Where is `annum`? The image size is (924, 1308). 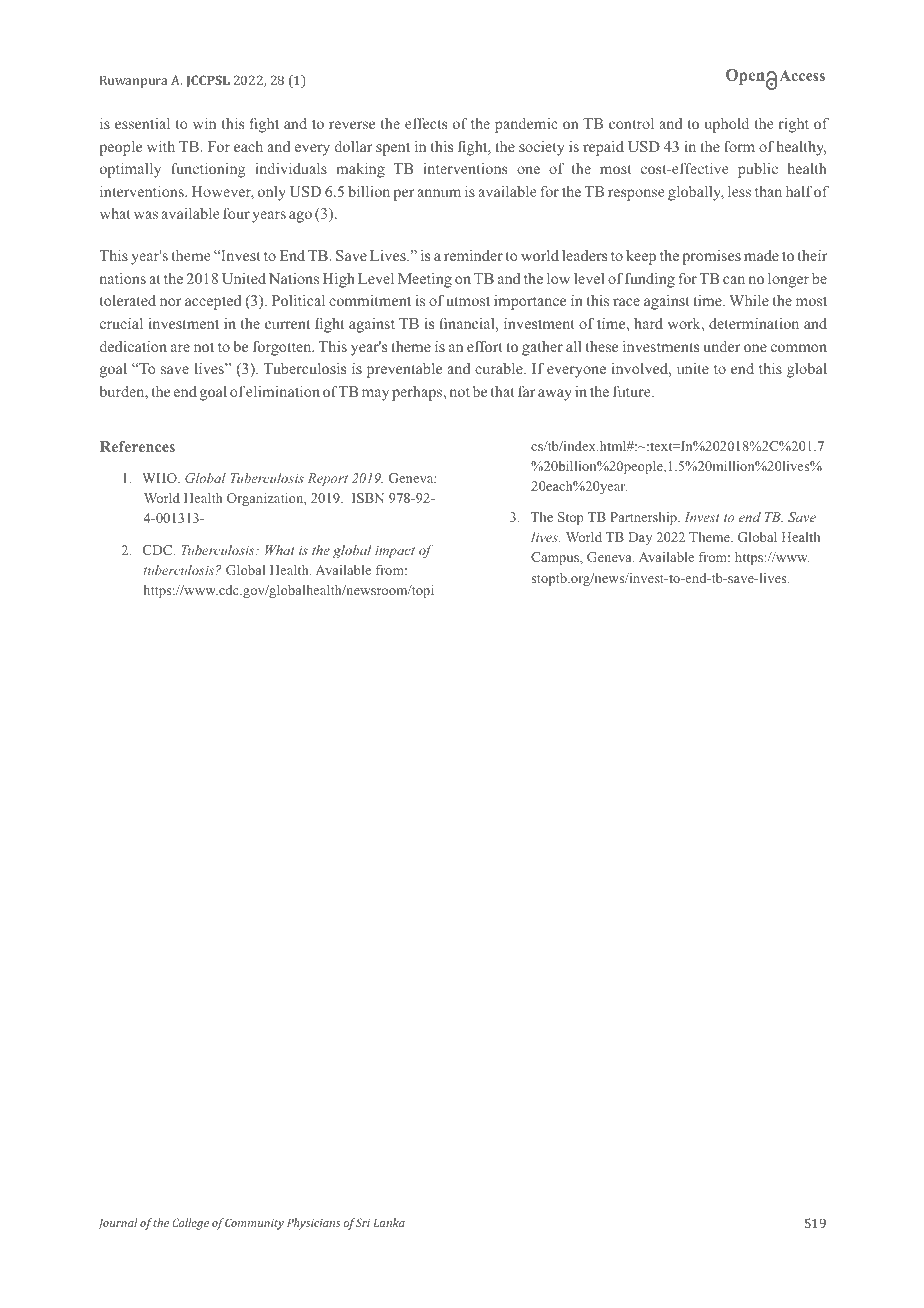
annum is located at coordinates (439, 193).
